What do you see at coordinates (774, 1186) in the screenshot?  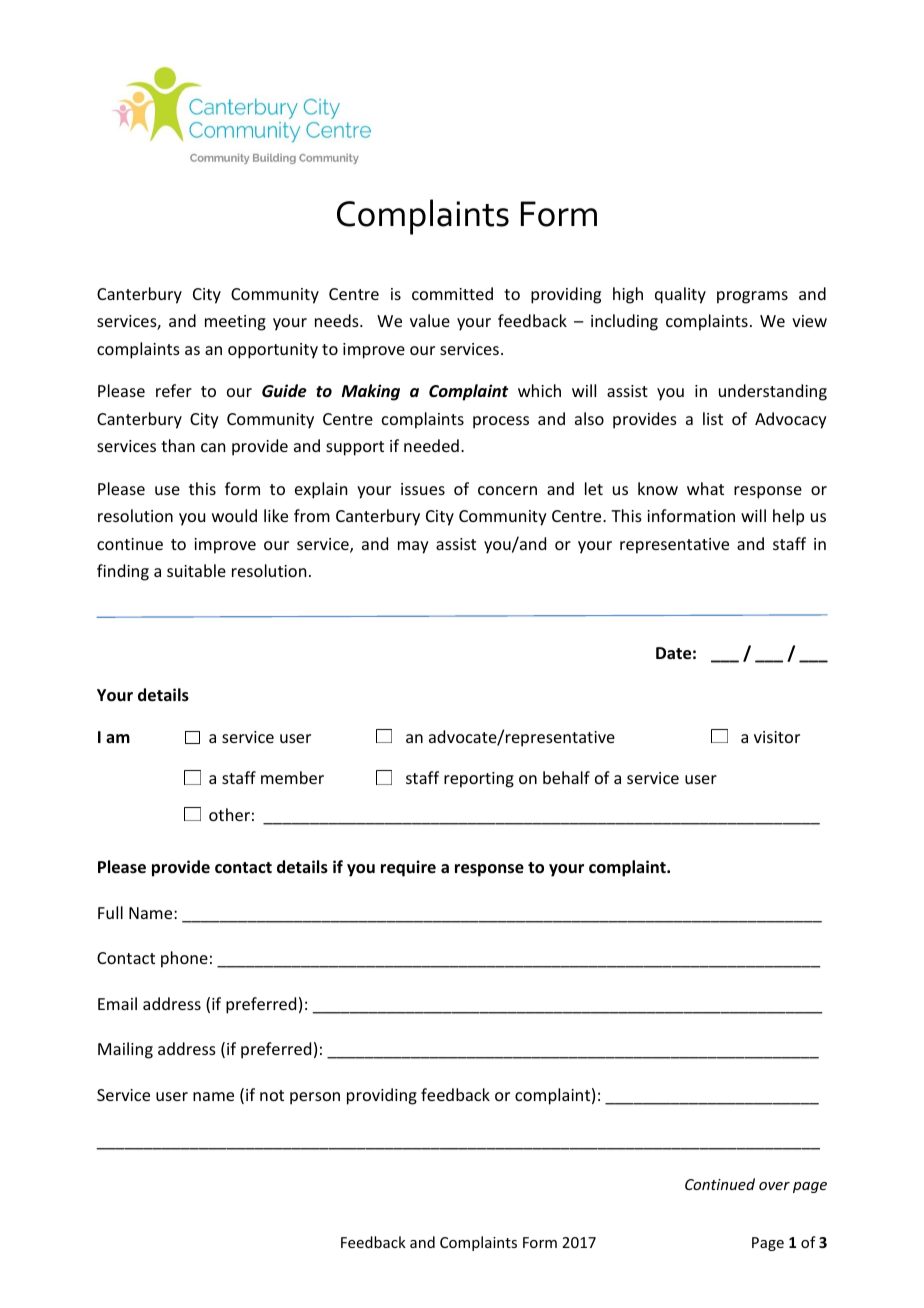 I see `over` at bounding box center [774, 1186].
